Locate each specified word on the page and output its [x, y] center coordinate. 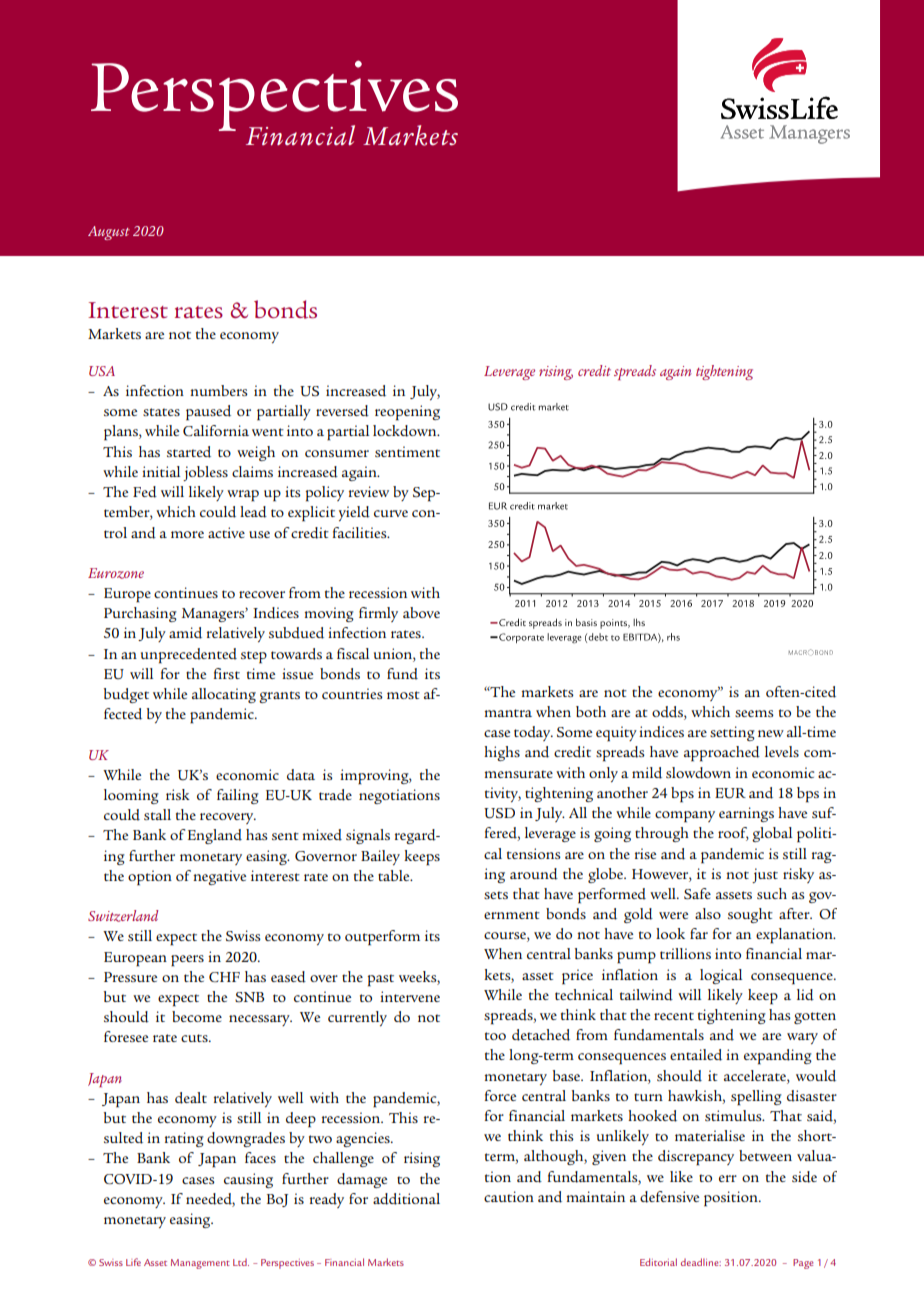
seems [754, 713]
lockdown [406, 431]
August [109, 233]
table [395, 875]
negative [219, 877]
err [728, 1178]
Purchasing [140, 614]
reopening [407, 413]
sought [750, 915]
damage [362, 1180]
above [421, 612]
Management [200, 1264]
